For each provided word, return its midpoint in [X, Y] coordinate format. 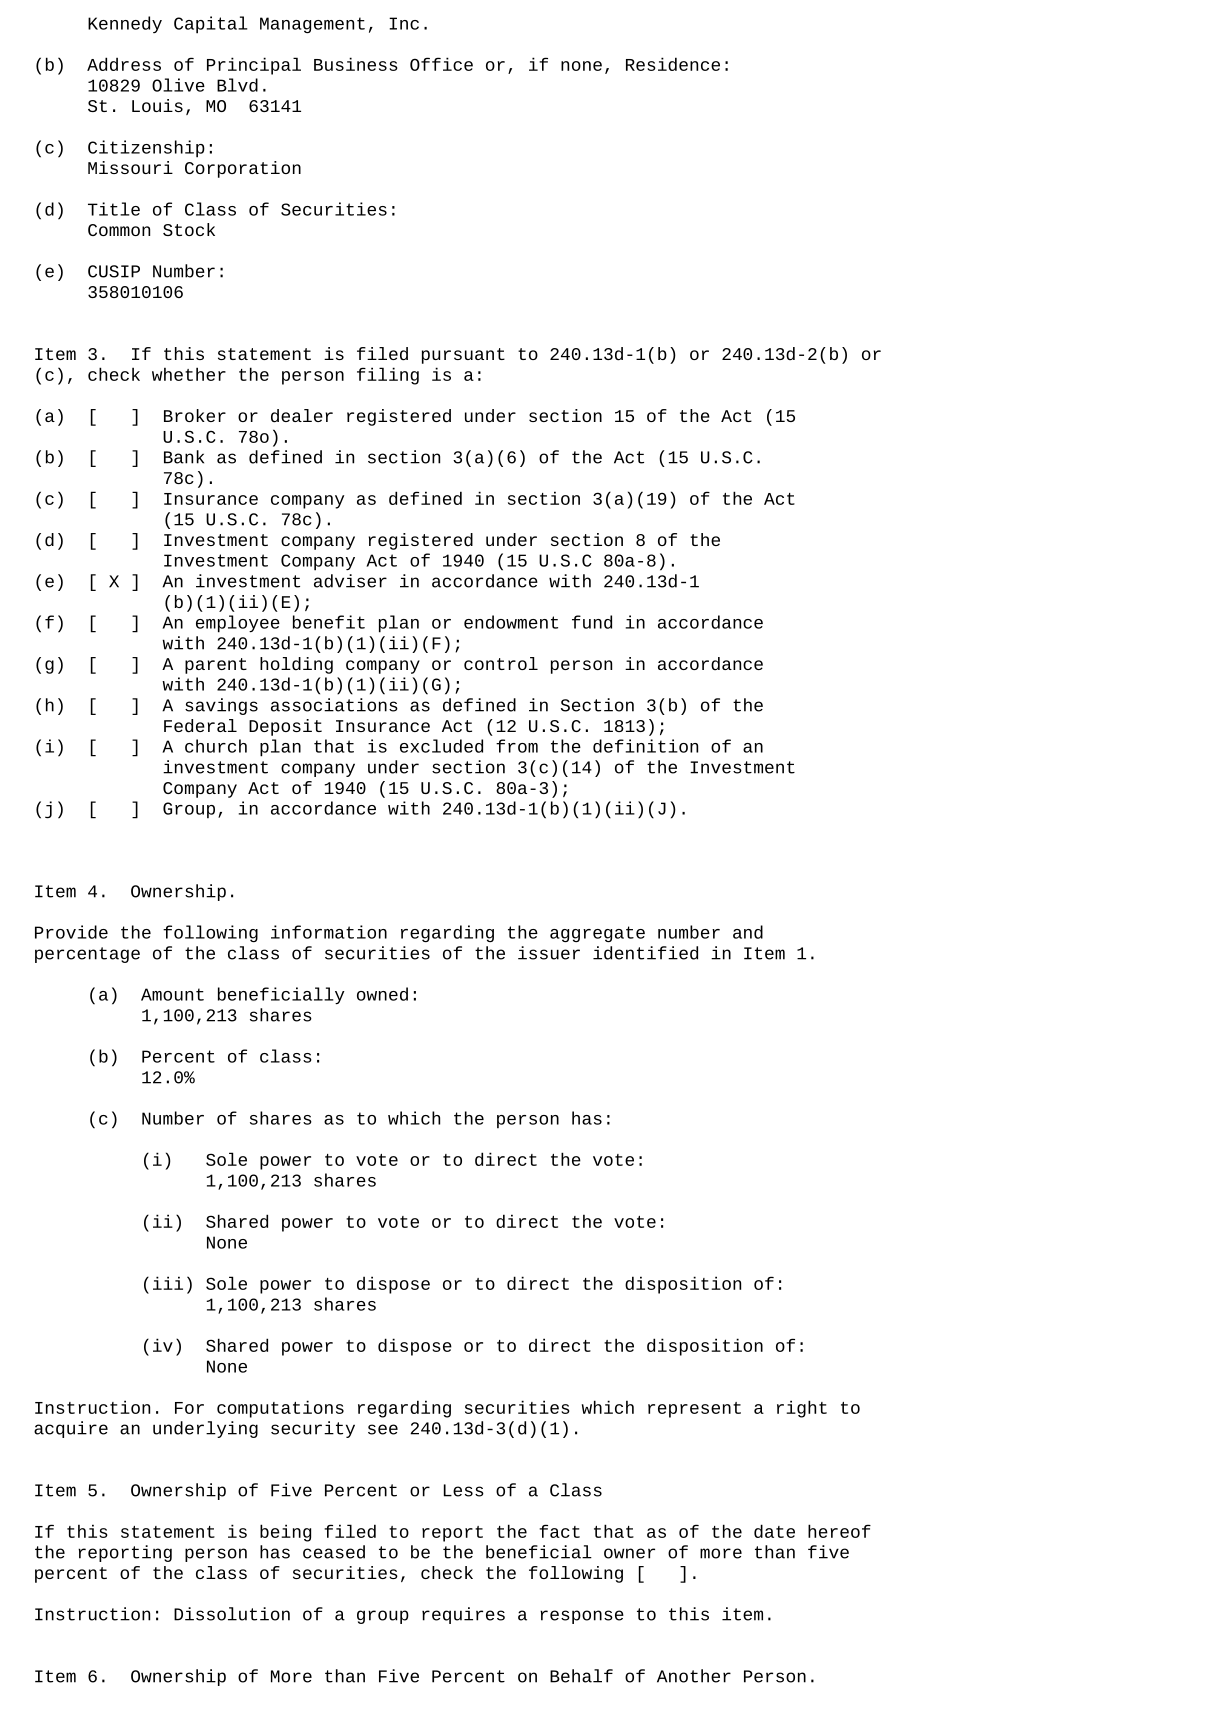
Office [441, 64]
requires [463, 1615]
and [748, 932]
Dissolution [232, 1614]
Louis [157, 105]
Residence [673, 64]
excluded [441, 746]
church [216, 746]
